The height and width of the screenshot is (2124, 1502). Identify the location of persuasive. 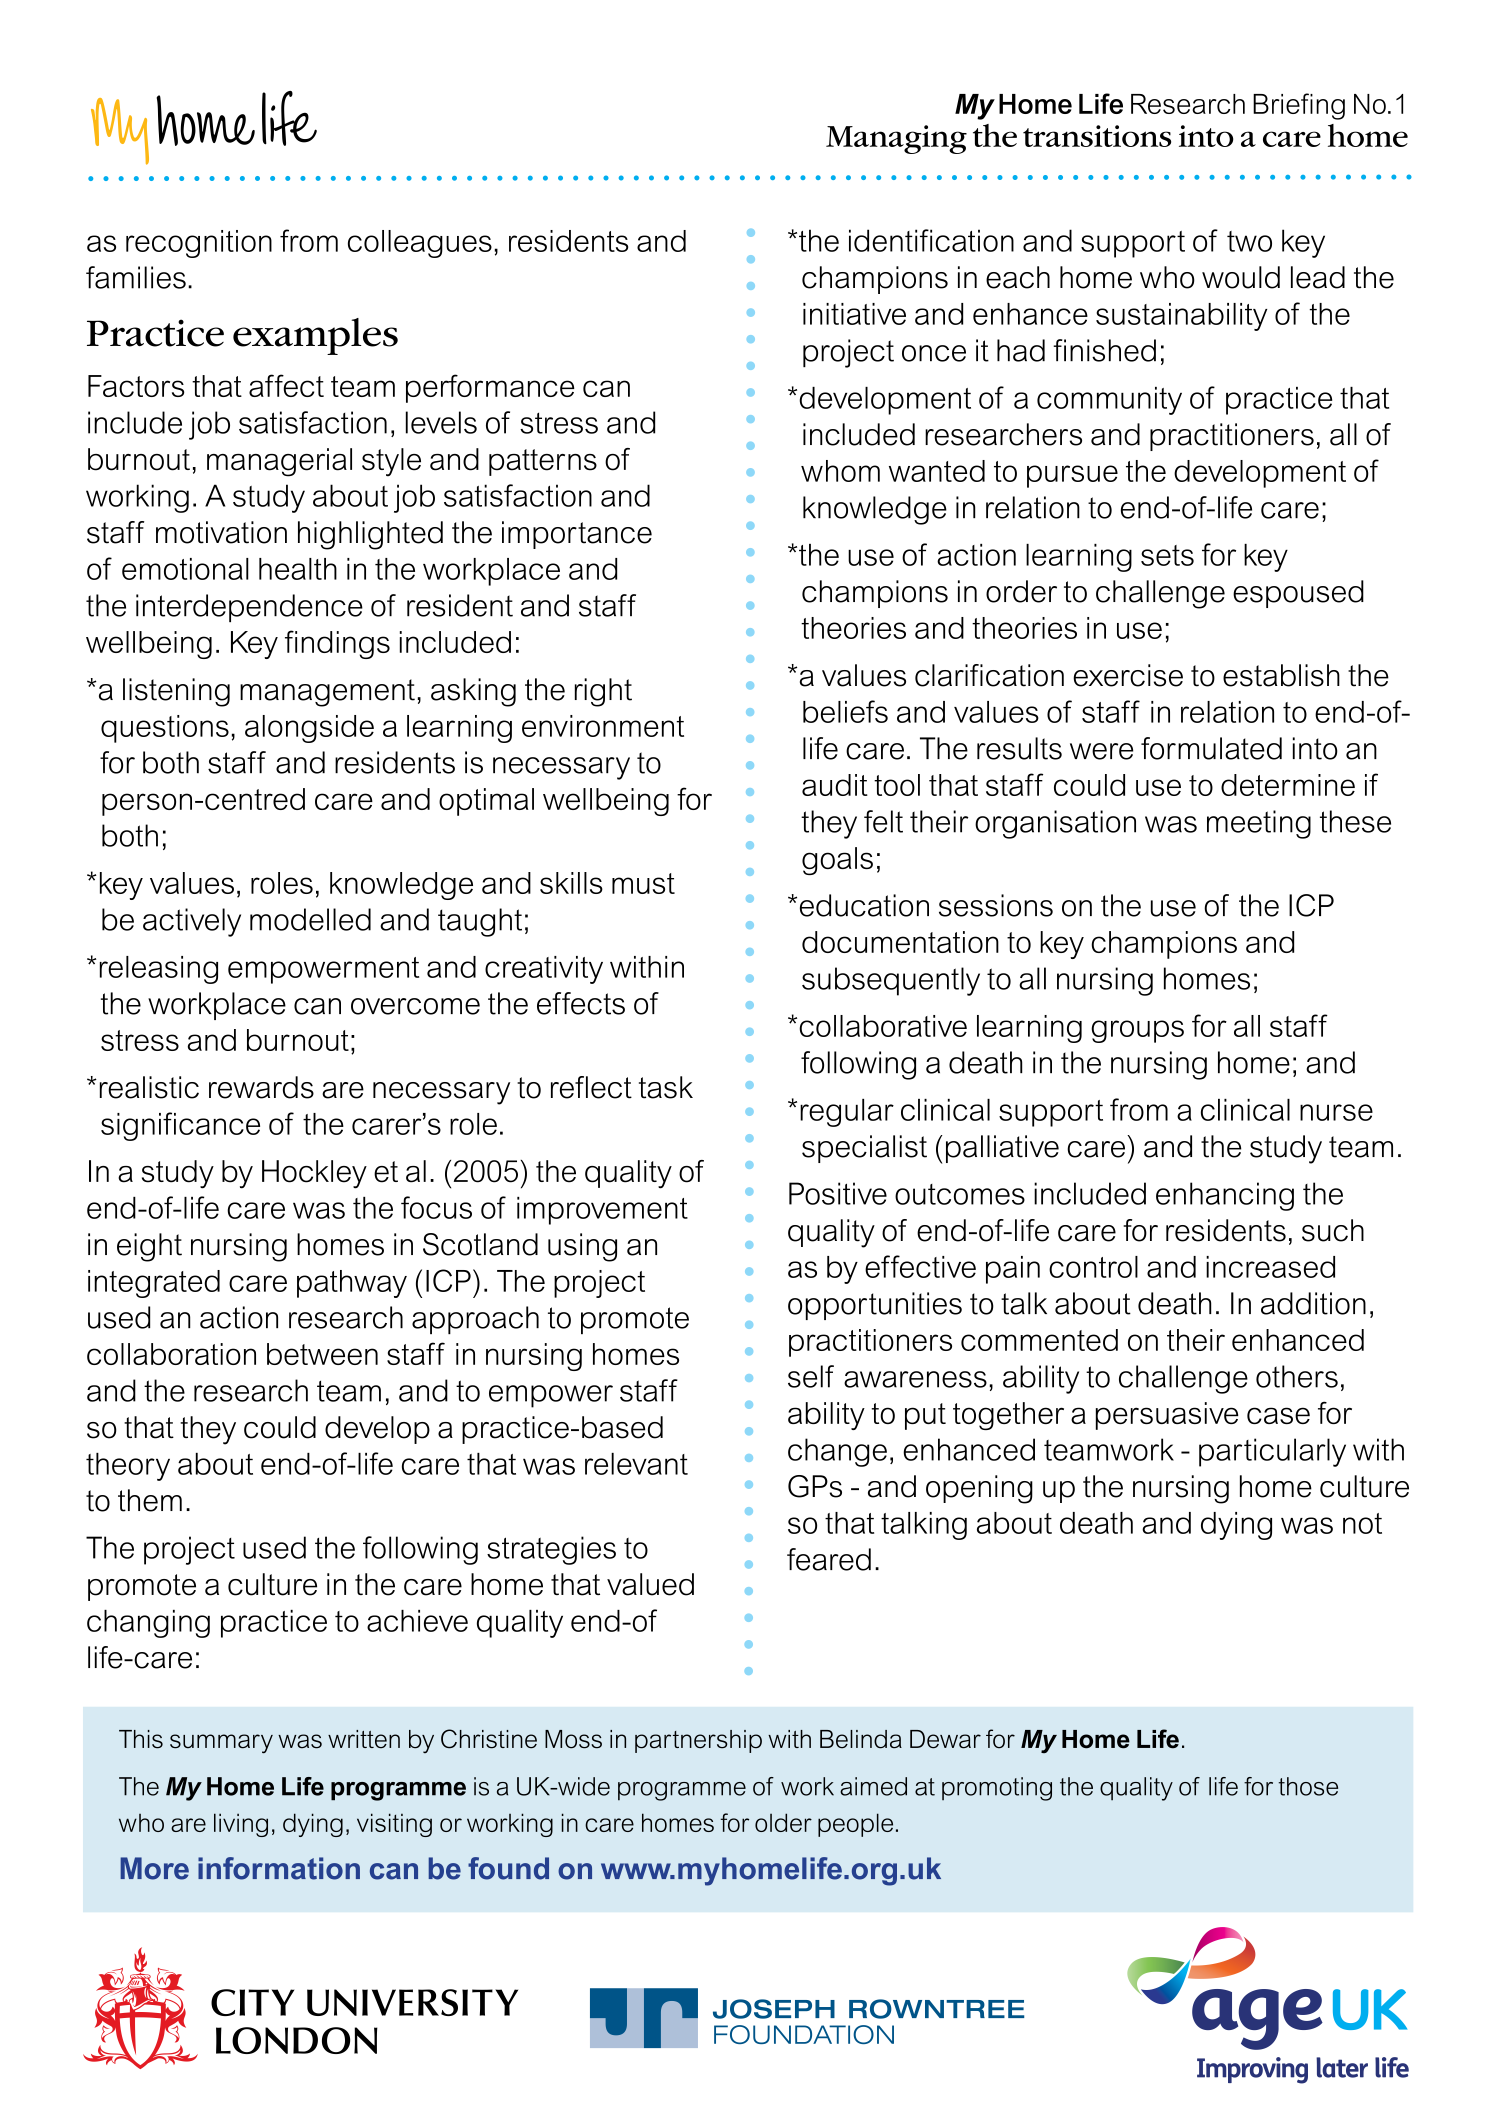
(1167, 1416).
